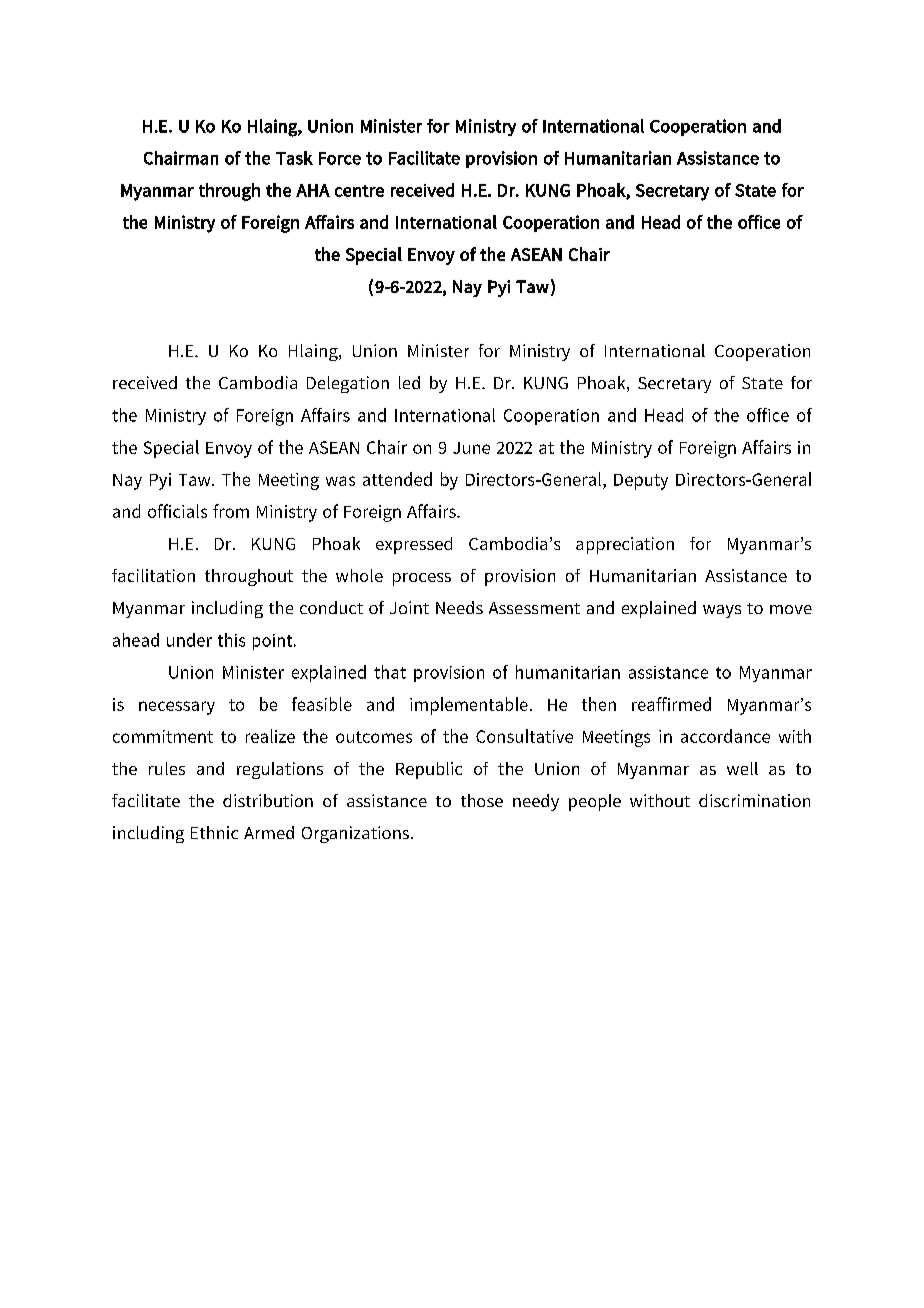 The height and width of the page is (1308, 924). What do you see at coordinates (359, 191) in the page?
I see `centre` at bounding box center [359, 191].
